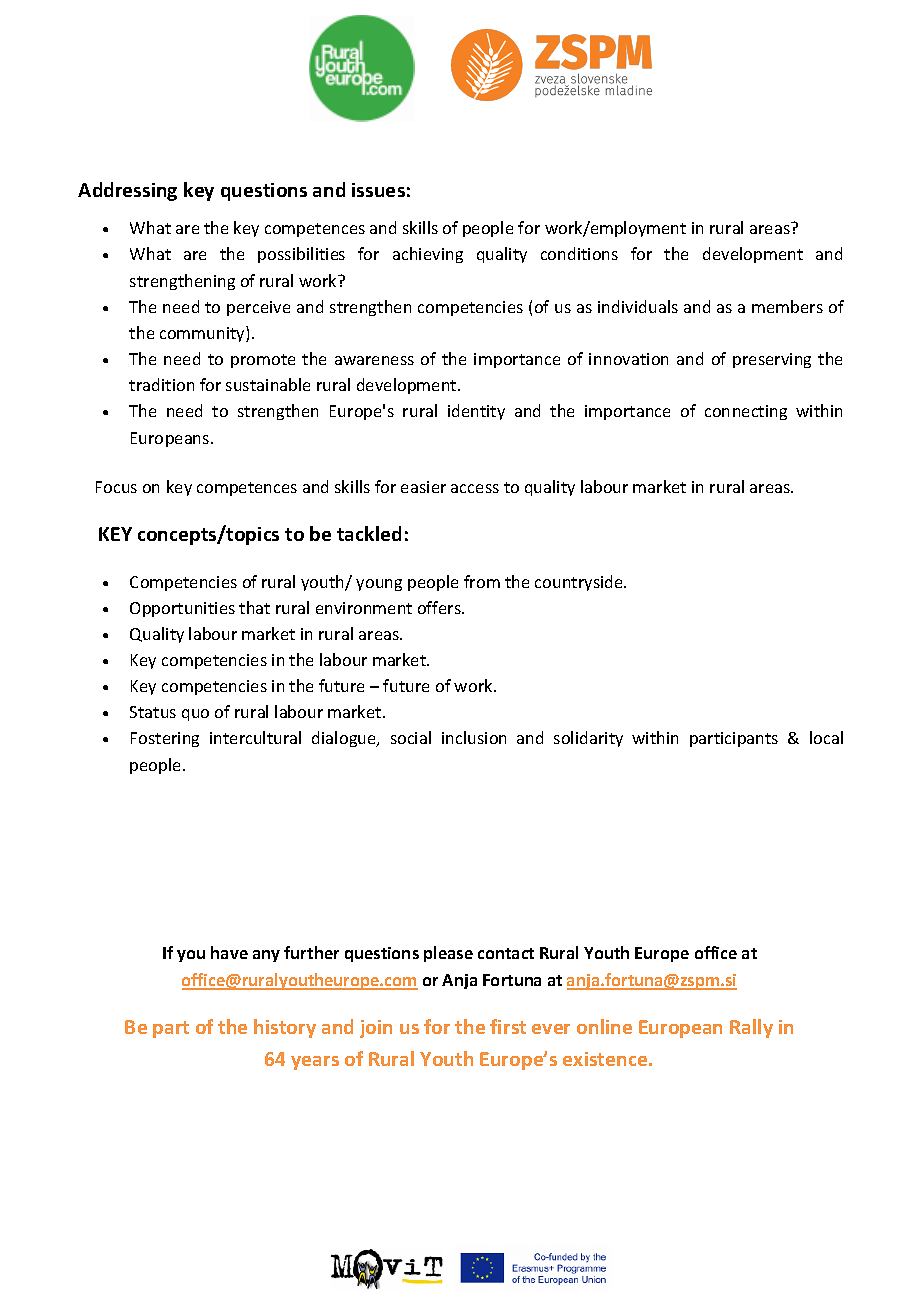 This page has width=924, height=1308. I want to click on achieving, so click(428, 255).
